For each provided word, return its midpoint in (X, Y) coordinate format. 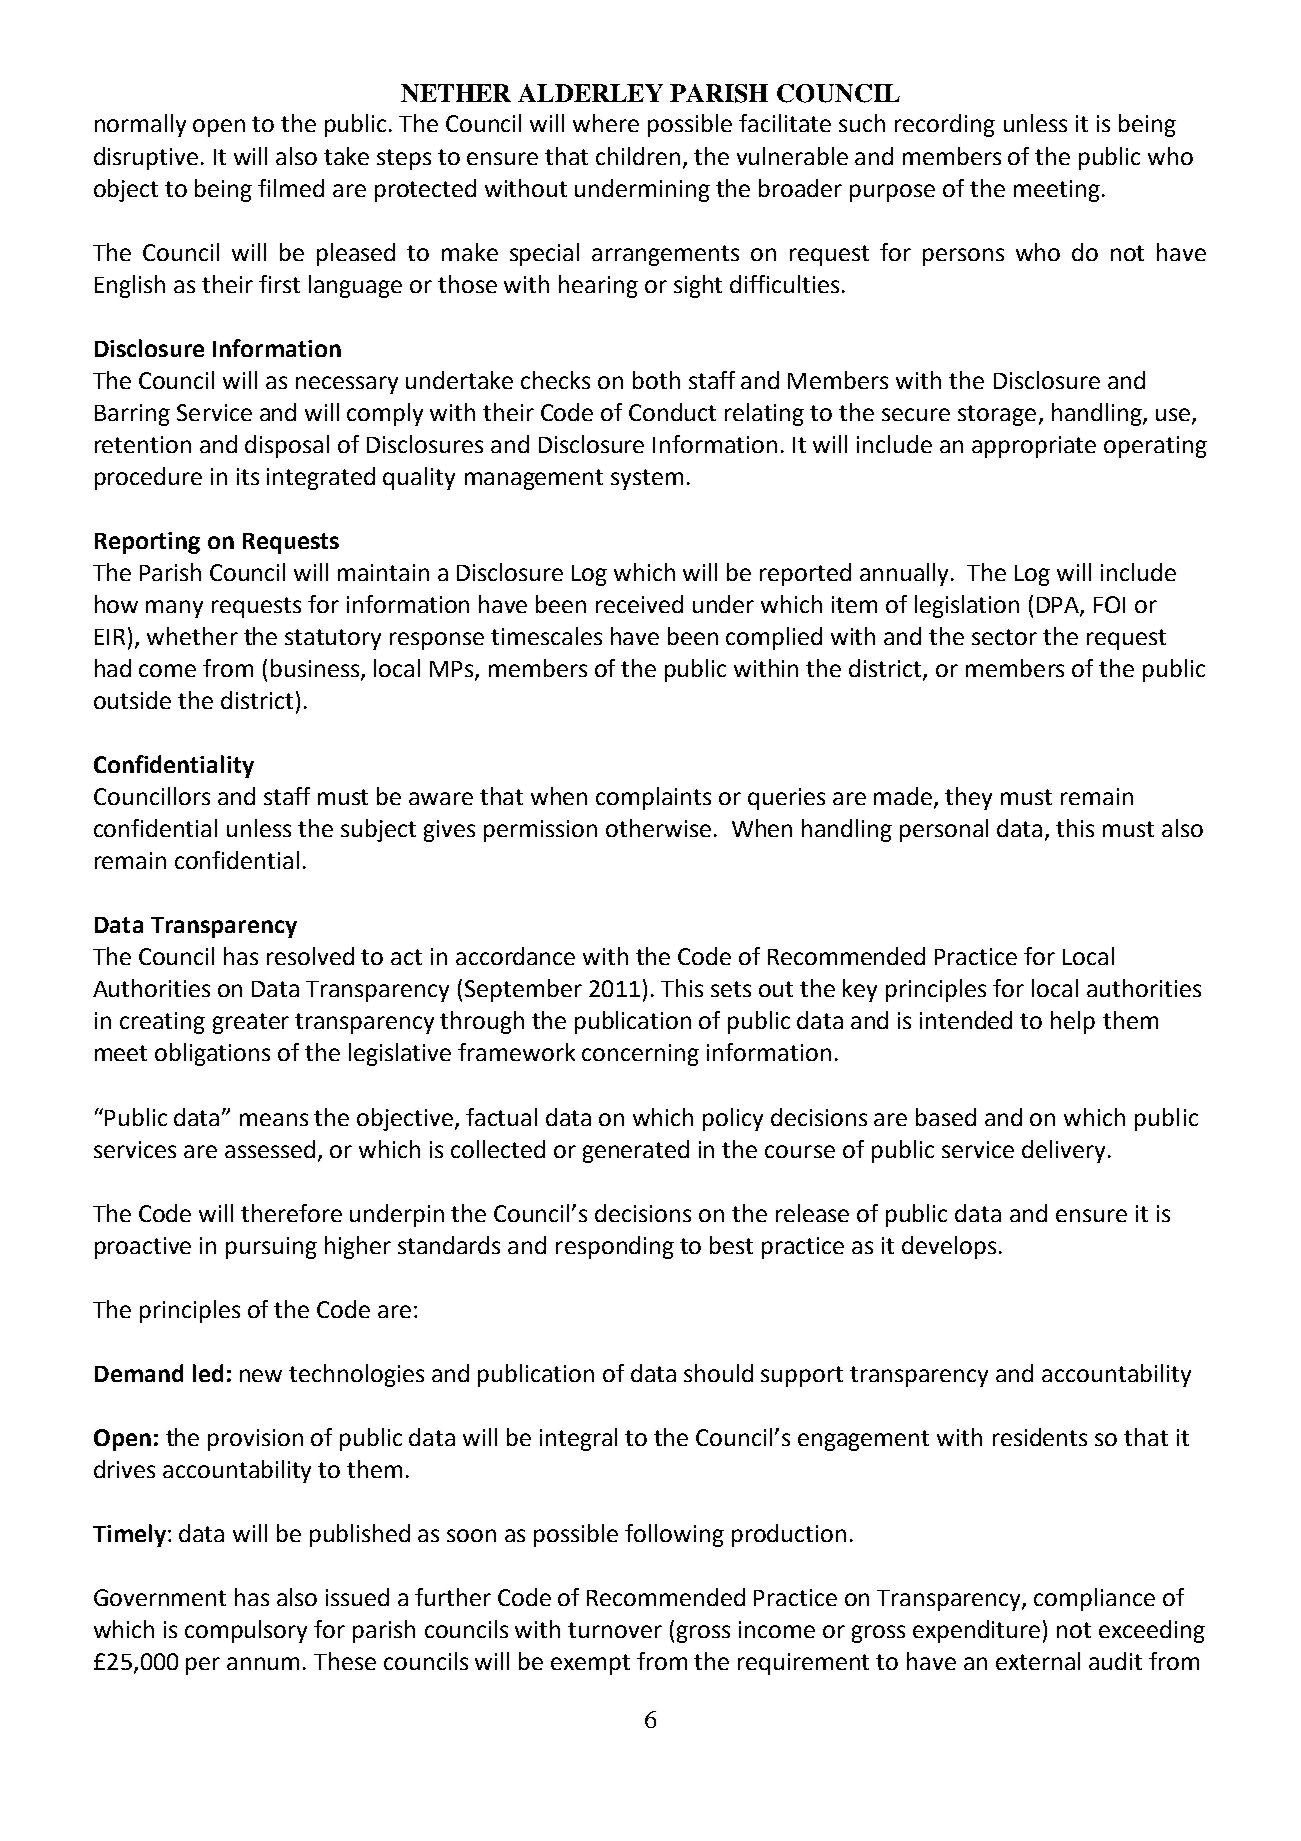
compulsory (246, 1631)
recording (945, 125)
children (638, 156)
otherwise (658, 828)
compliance (1094, 1599)
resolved (310, 956)
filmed (291, 188)
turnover (615, 1630)
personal (944, 830)
